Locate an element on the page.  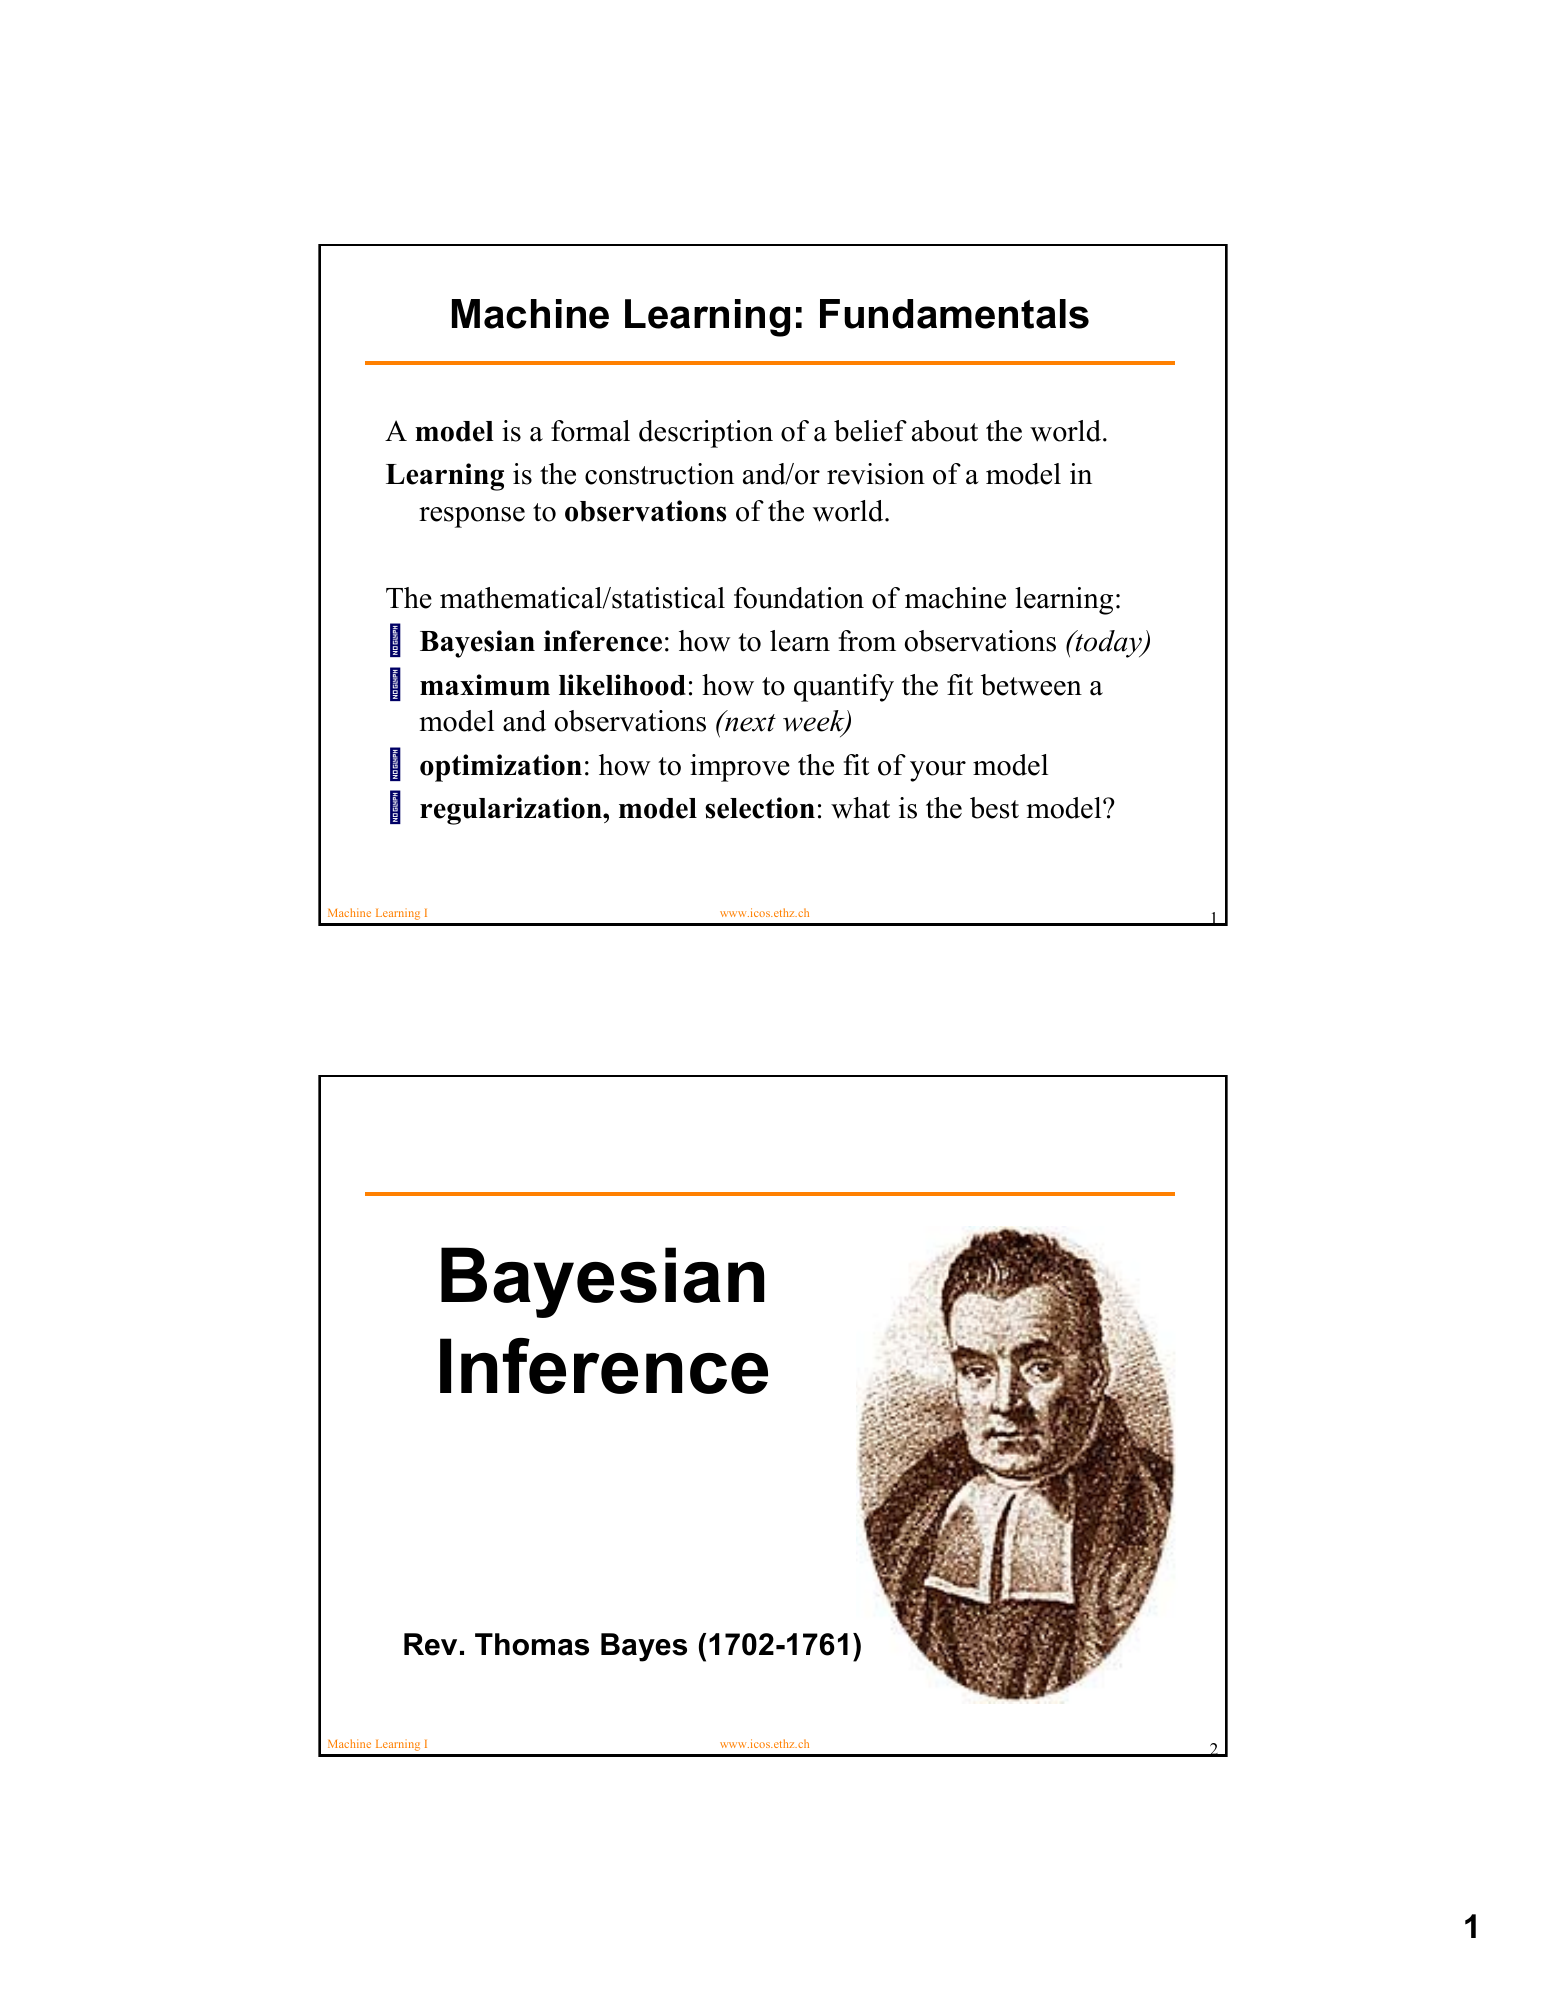
formal is located at coordinates (590, 431).
